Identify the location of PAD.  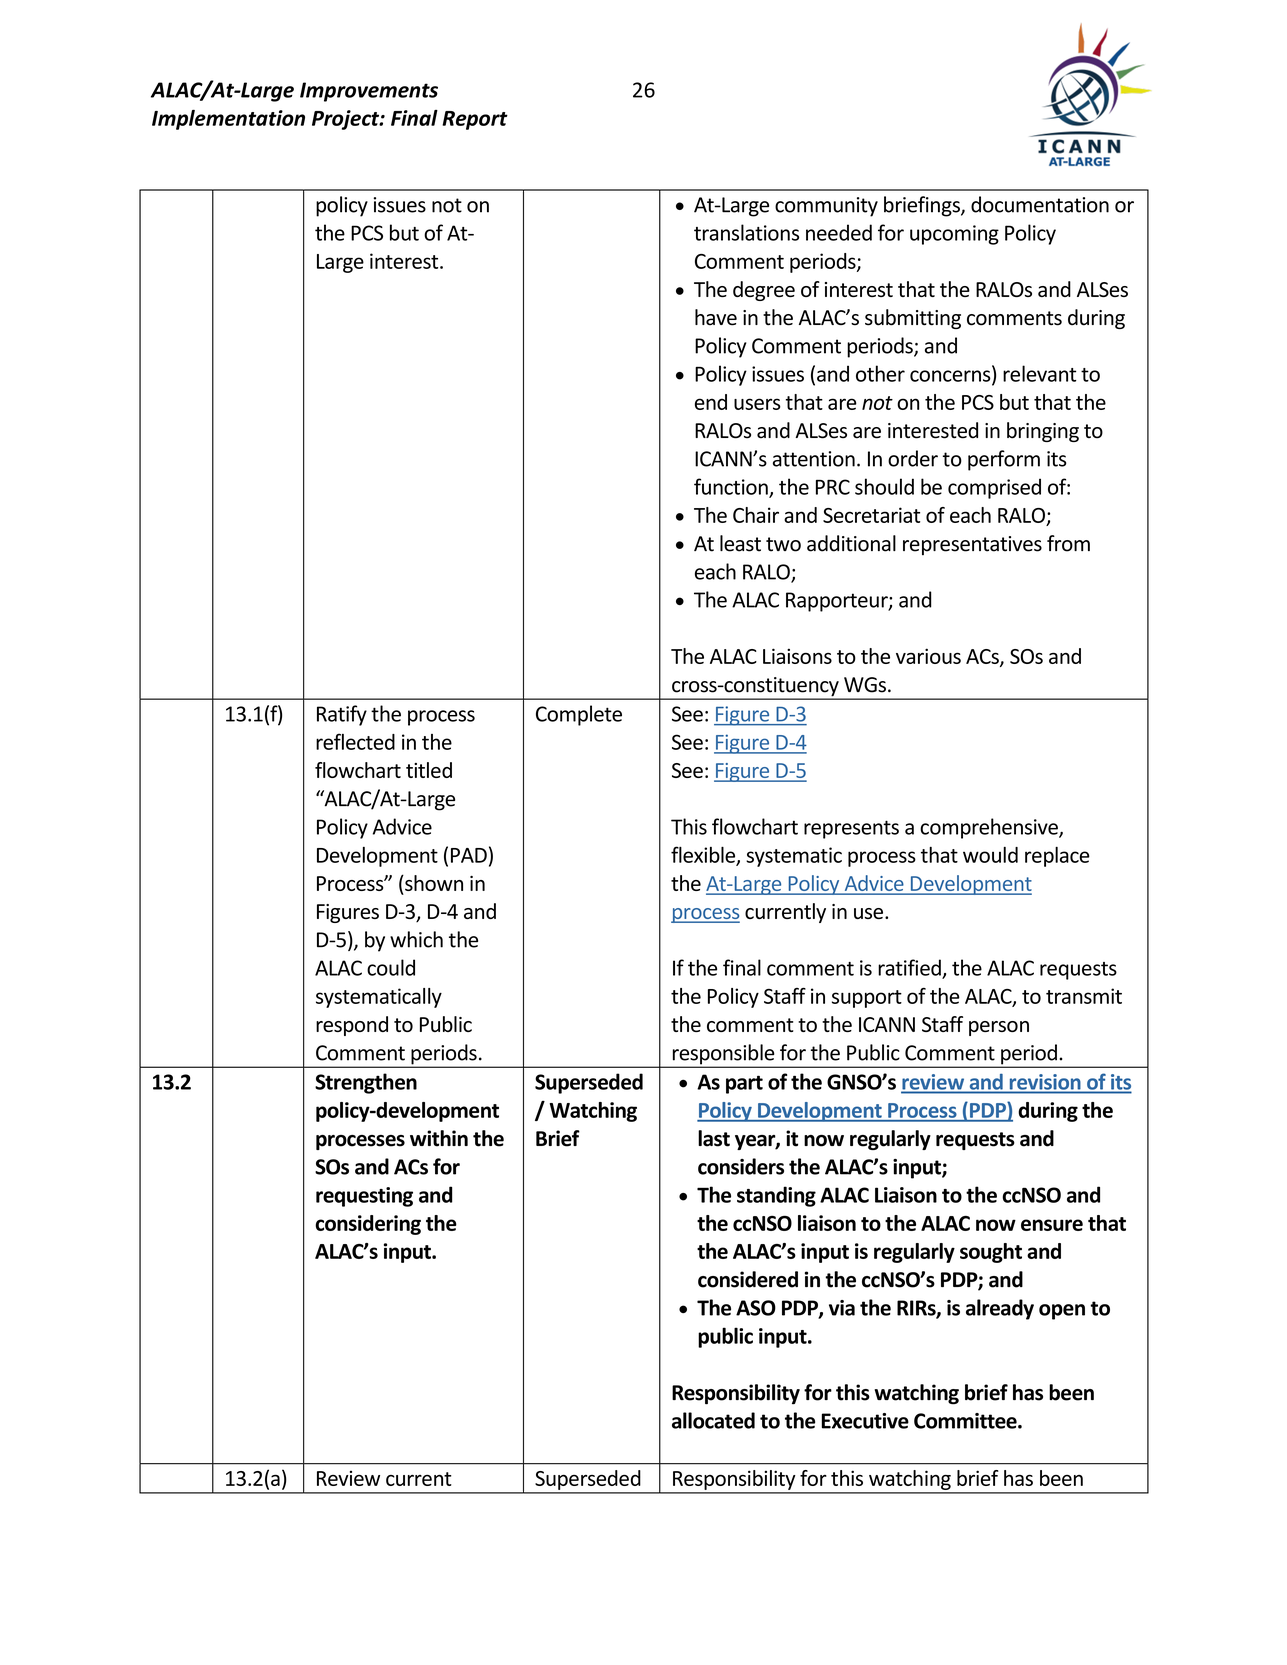
(469, 855).
